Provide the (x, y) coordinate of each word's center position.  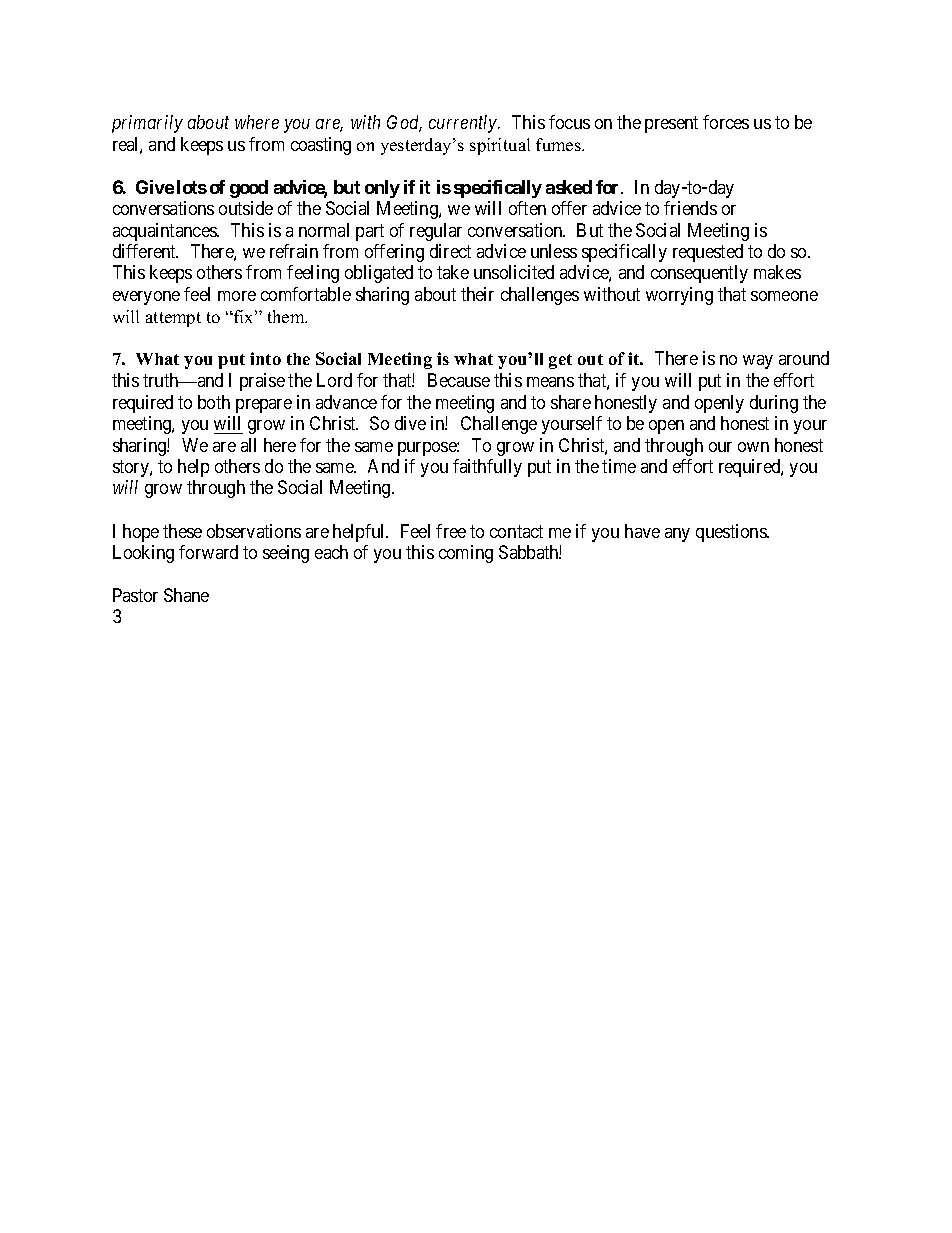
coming (466, 554)
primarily (147, 124)
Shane (186, 595)
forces (726, 122)
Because (459, 380)
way (758, 362)
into (265, 358)
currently (464, 124)
